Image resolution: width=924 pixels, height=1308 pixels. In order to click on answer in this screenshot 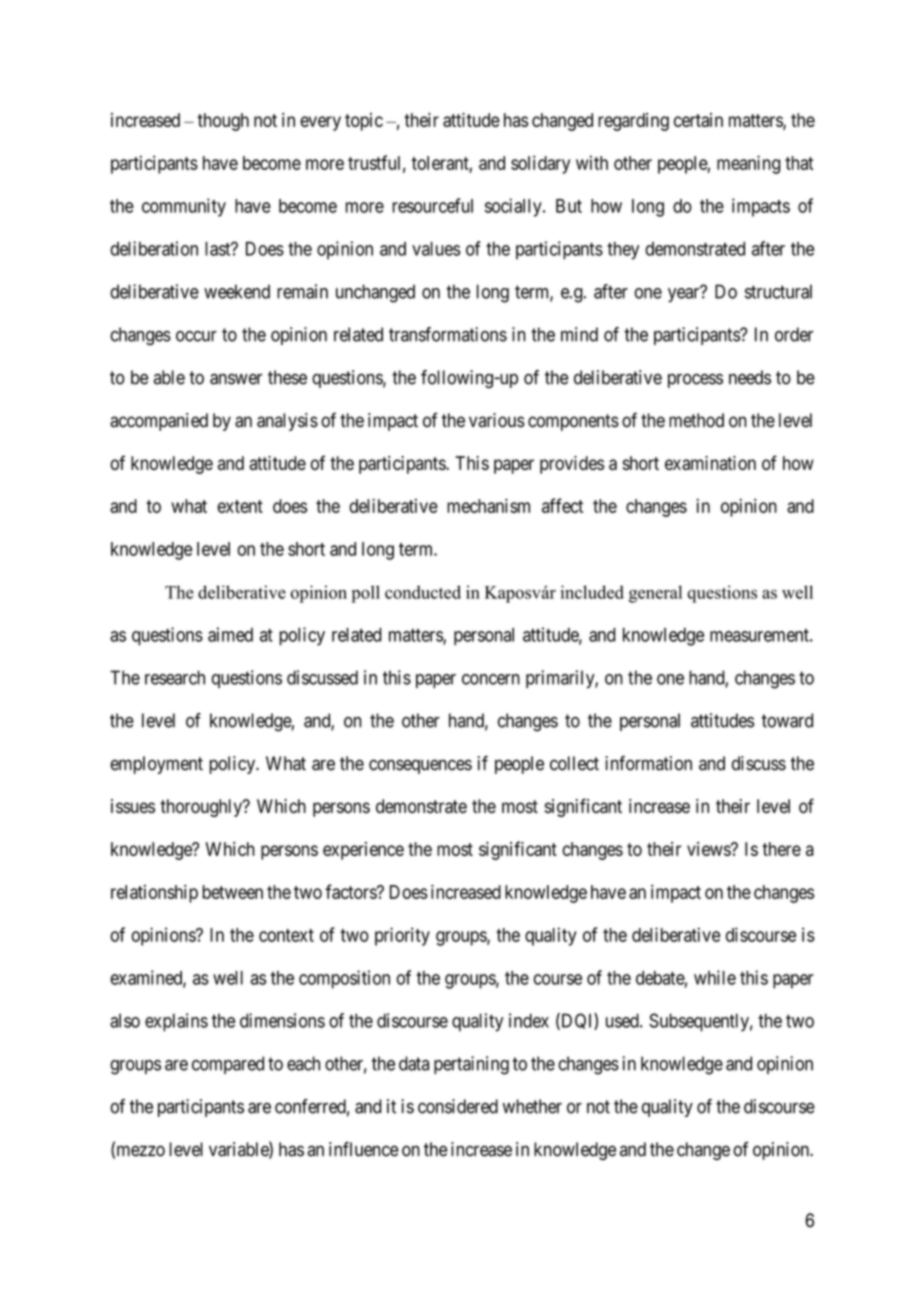, I will do `click(236, 379)`.
